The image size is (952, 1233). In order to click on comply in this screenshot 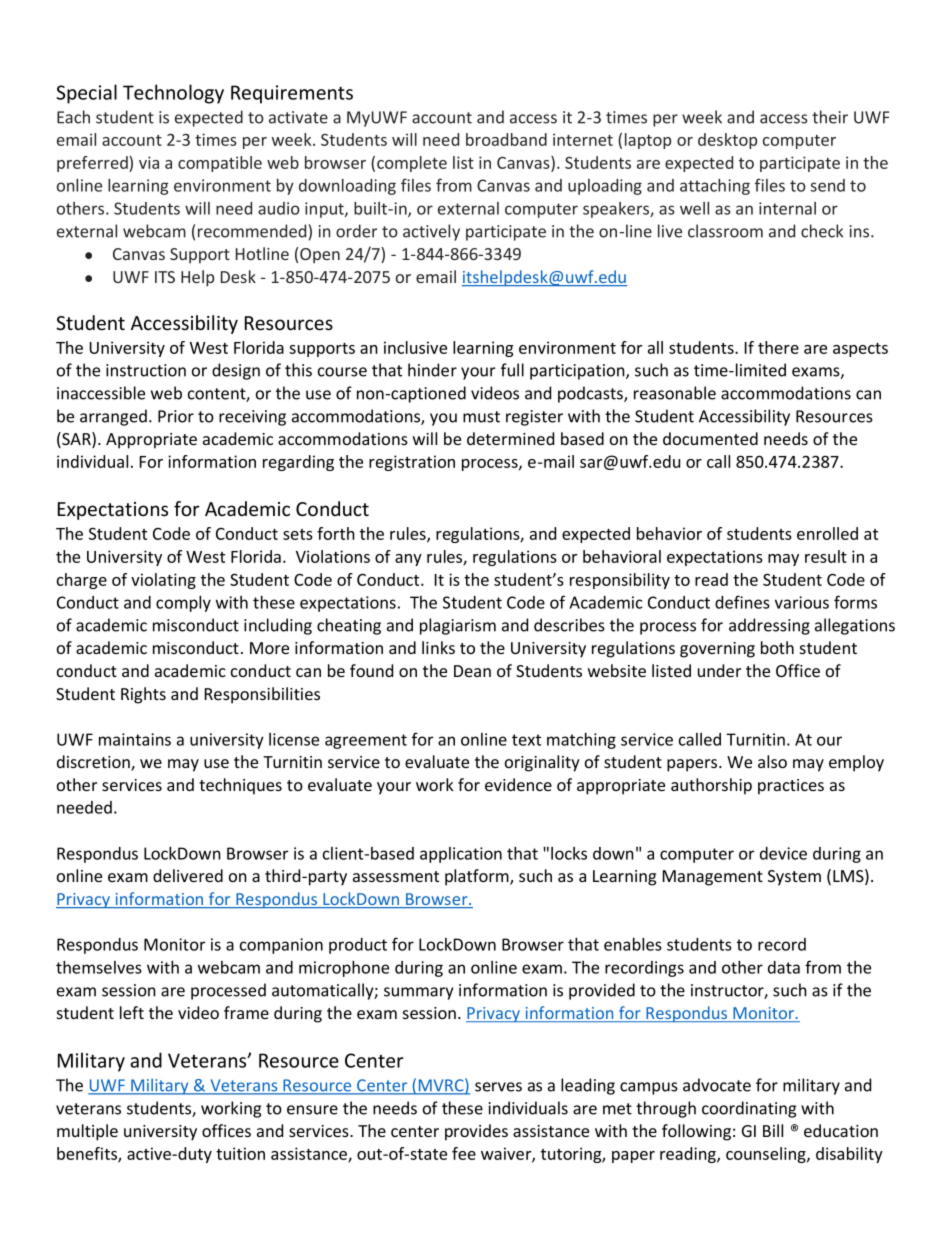, I will do `click(183, 603)`.
